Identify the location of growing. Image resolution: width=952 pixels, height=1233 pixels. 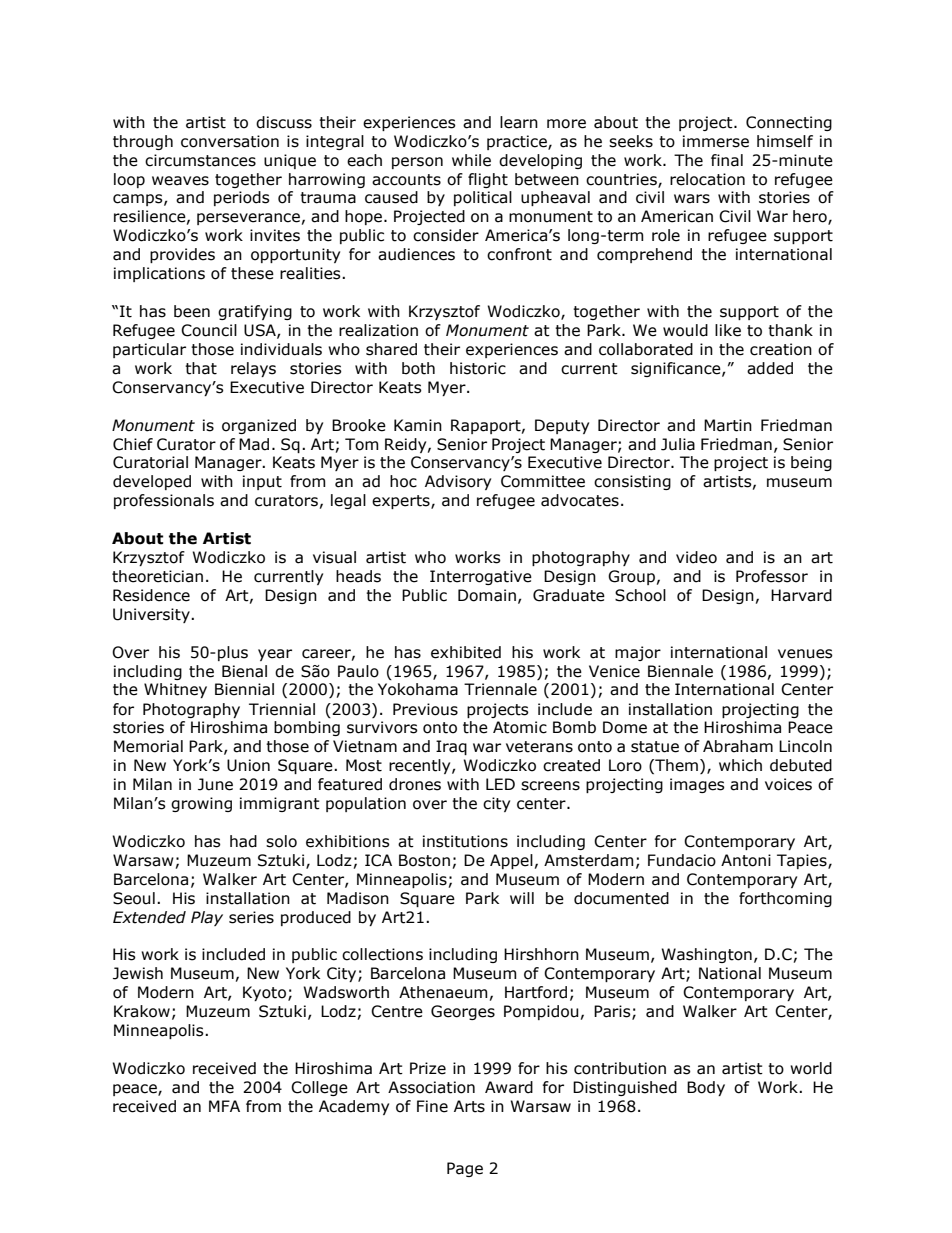
(201, 804).
